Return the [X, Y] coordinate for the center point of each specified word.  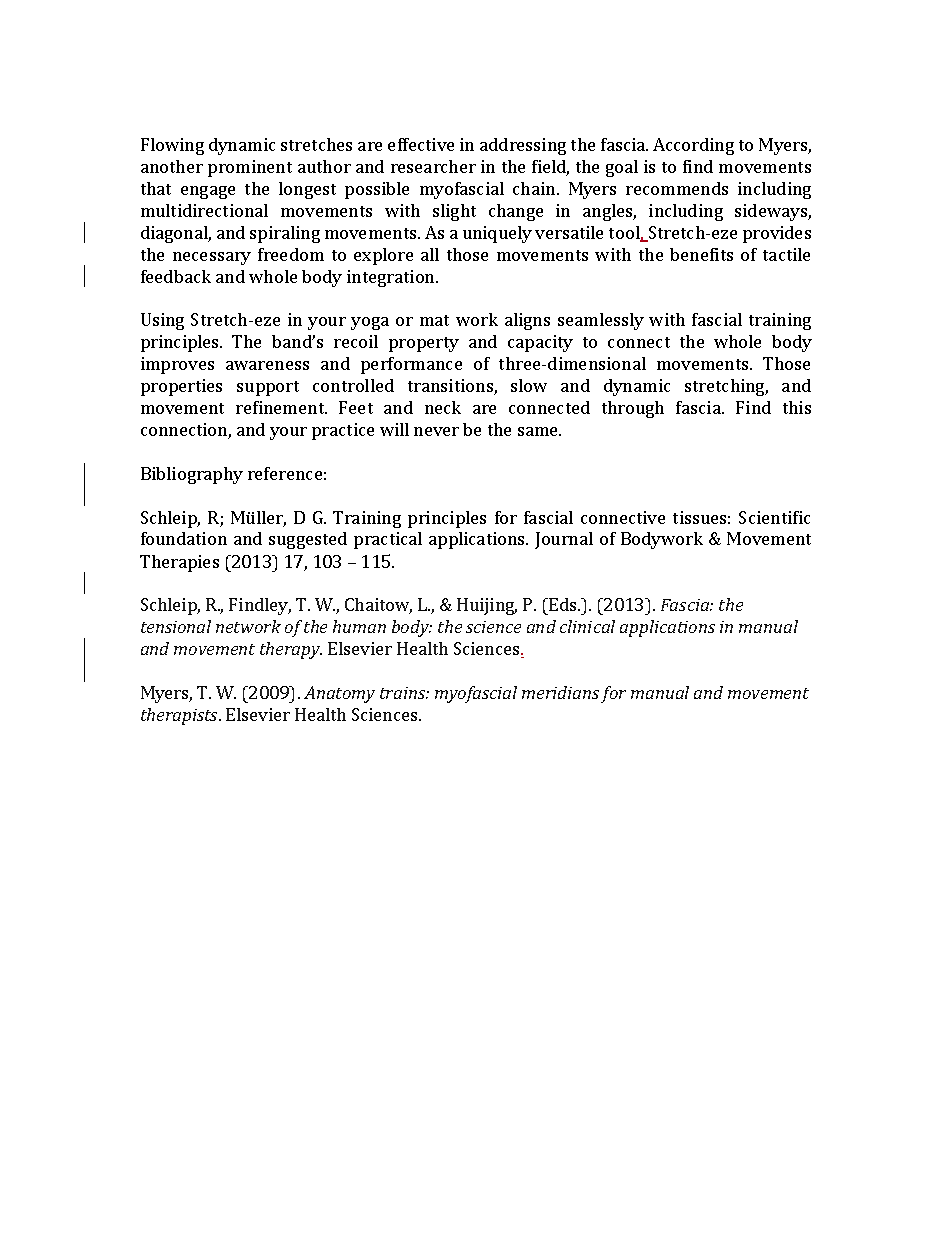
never [436, 431]
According [693, 146]
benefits [701, 254]
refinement [281, 407]
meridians [560, 692]
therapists [181, 716]
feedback [176, 276]
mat [434, 320]
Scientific [774, 517]
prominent [250, 168]
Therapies [179, 563]
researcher [433, 166]
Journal [564, 540]
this [797, 407]
